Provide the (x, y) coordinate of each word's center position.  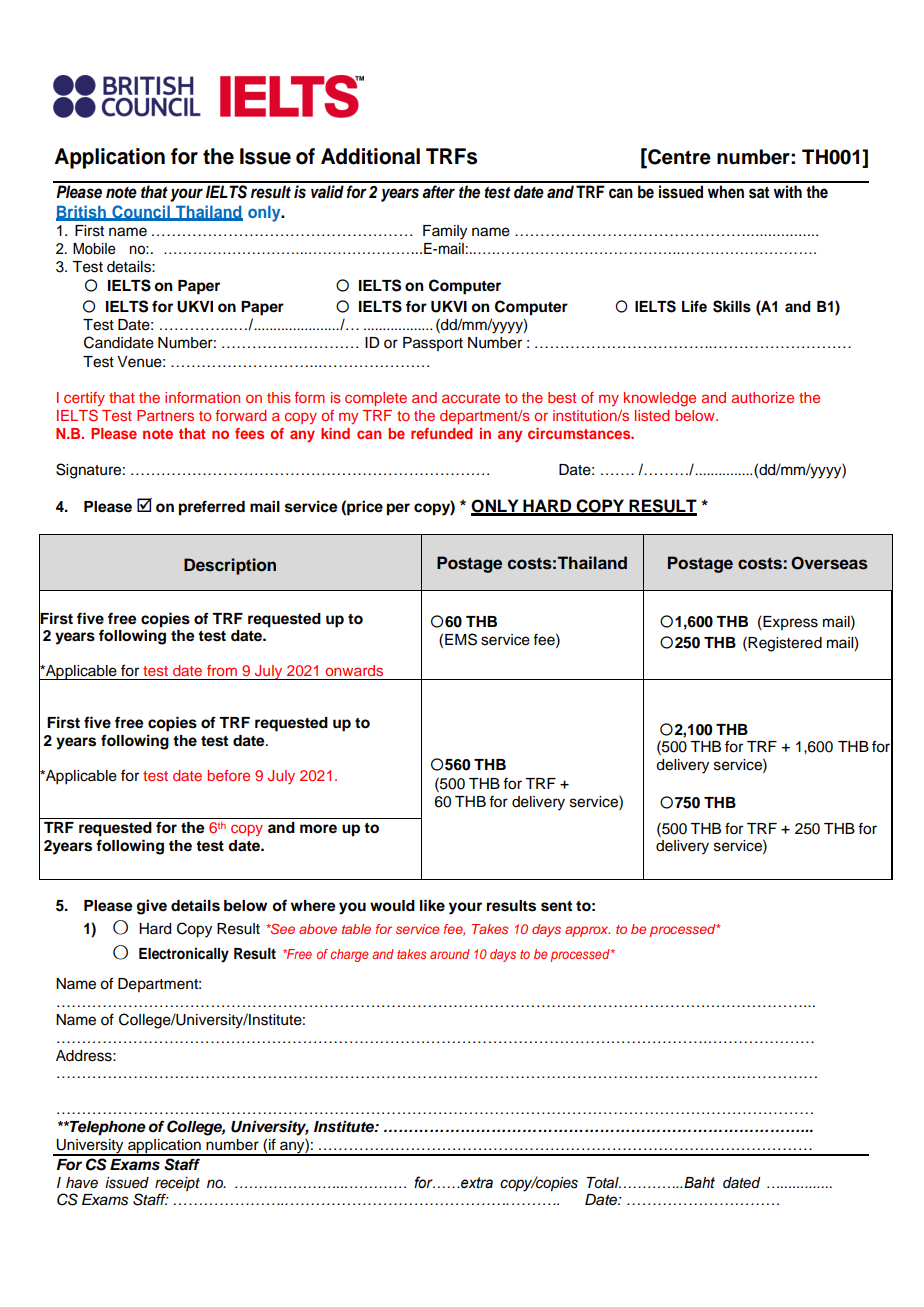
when (726, 191)
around (450, 954)
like (432, 905)
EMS (461, 639)
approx (587, 931)
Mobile (94, 249)
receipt (177, 1184)
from (222, 670)
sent (556, 906)
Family (445, 232)
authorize (763, 397)
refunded (441, 433)
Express (789, 623)
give (152, 907)
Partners (165, 415)
